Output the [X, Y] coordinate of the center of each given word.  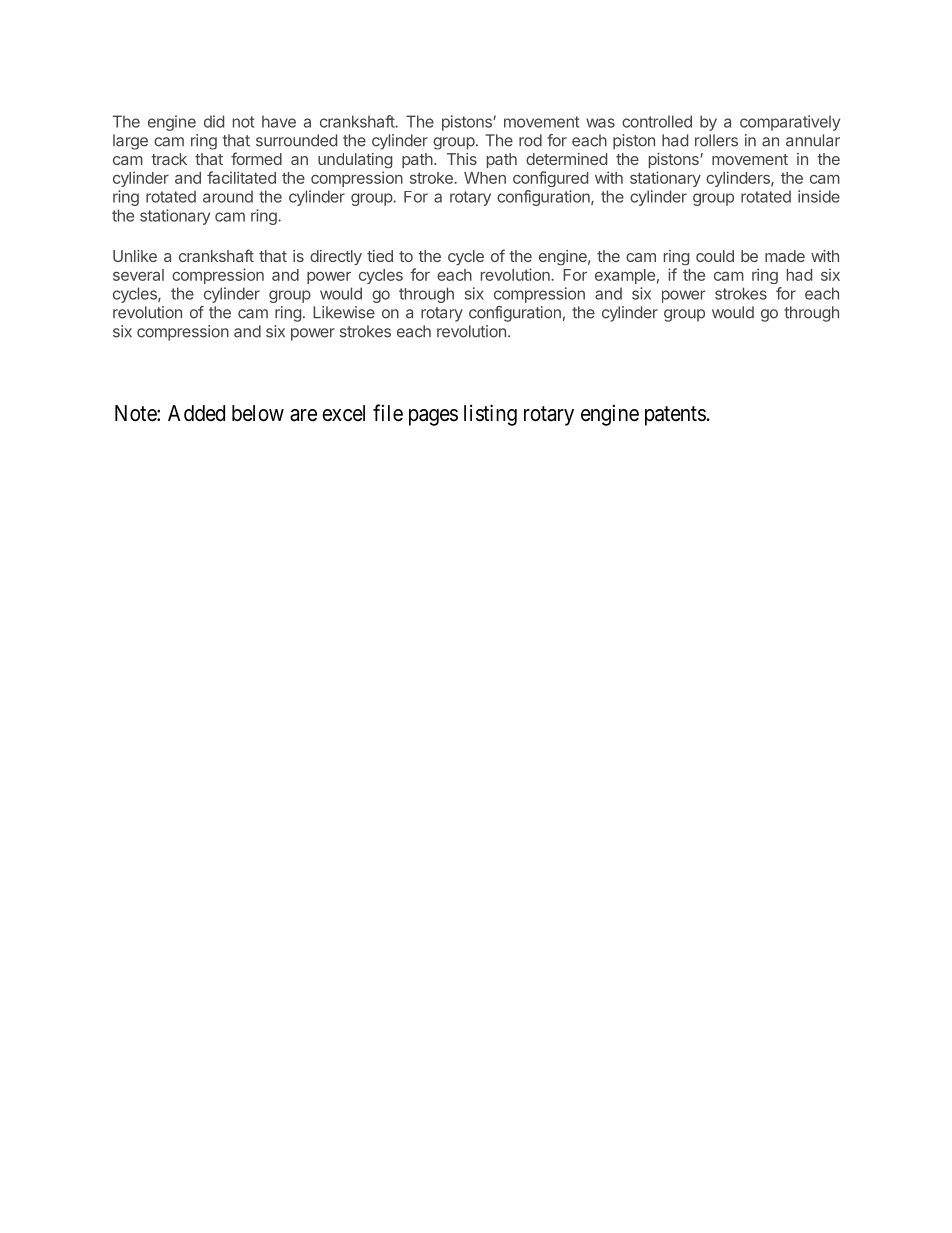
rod [530, 140]
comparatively [790, 123]
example [625, 276]
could [715, 256]
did [214, 121]
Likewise [344, 312]
